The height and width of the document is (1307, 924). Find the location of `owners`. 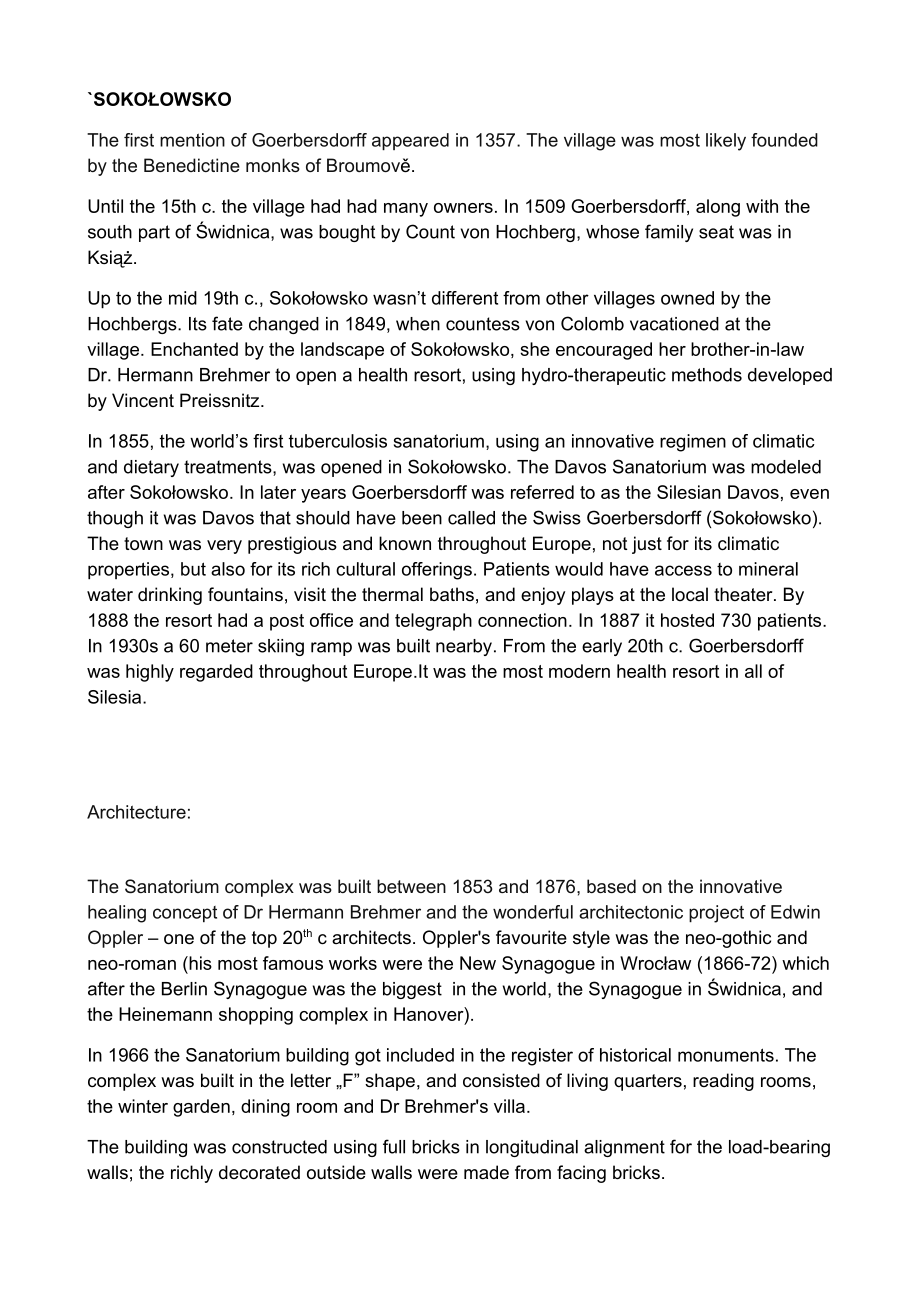

owners is located at coordinates (463, 208).
